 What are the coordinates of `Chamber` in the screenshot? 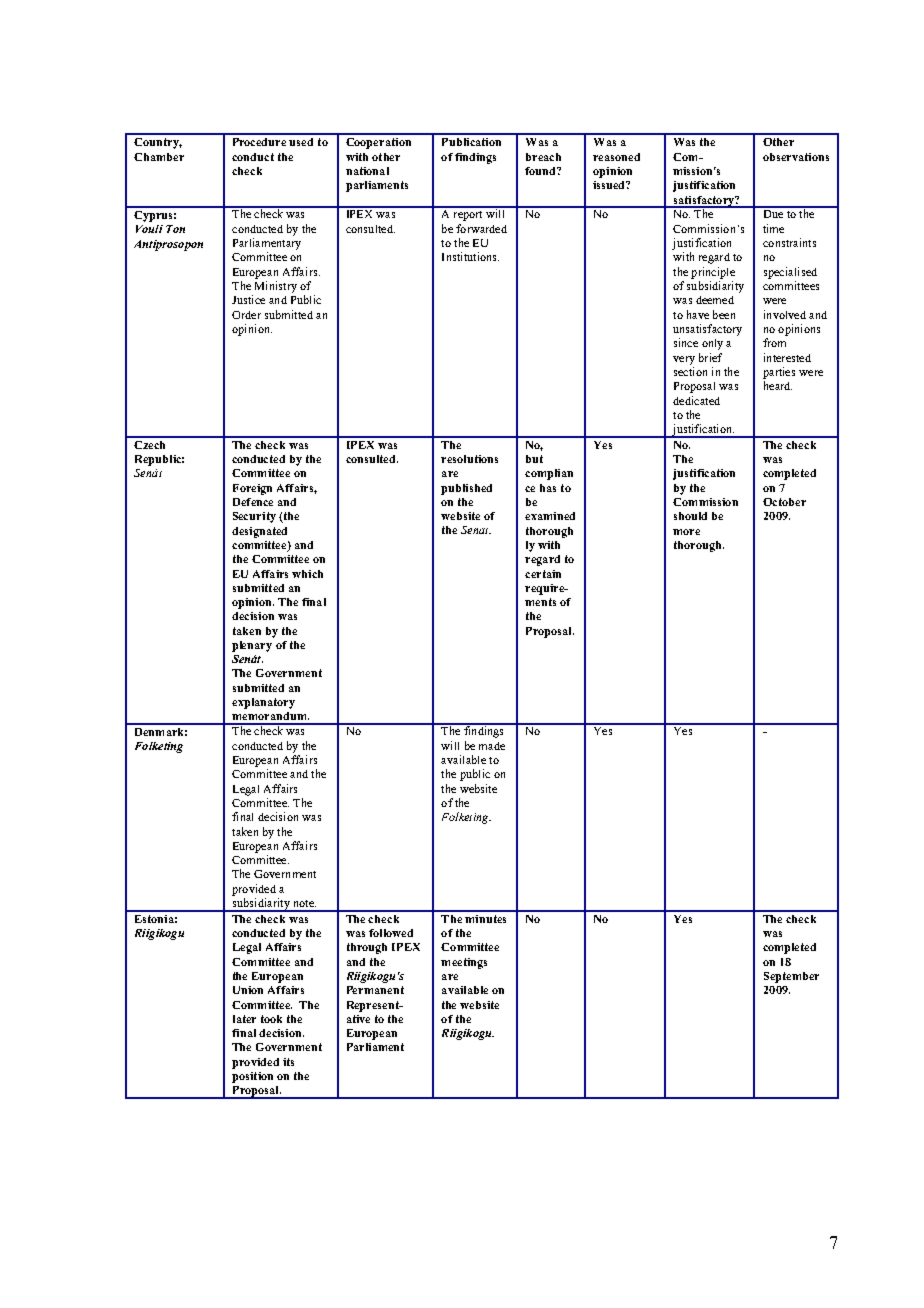 It's located at (159, 157).
